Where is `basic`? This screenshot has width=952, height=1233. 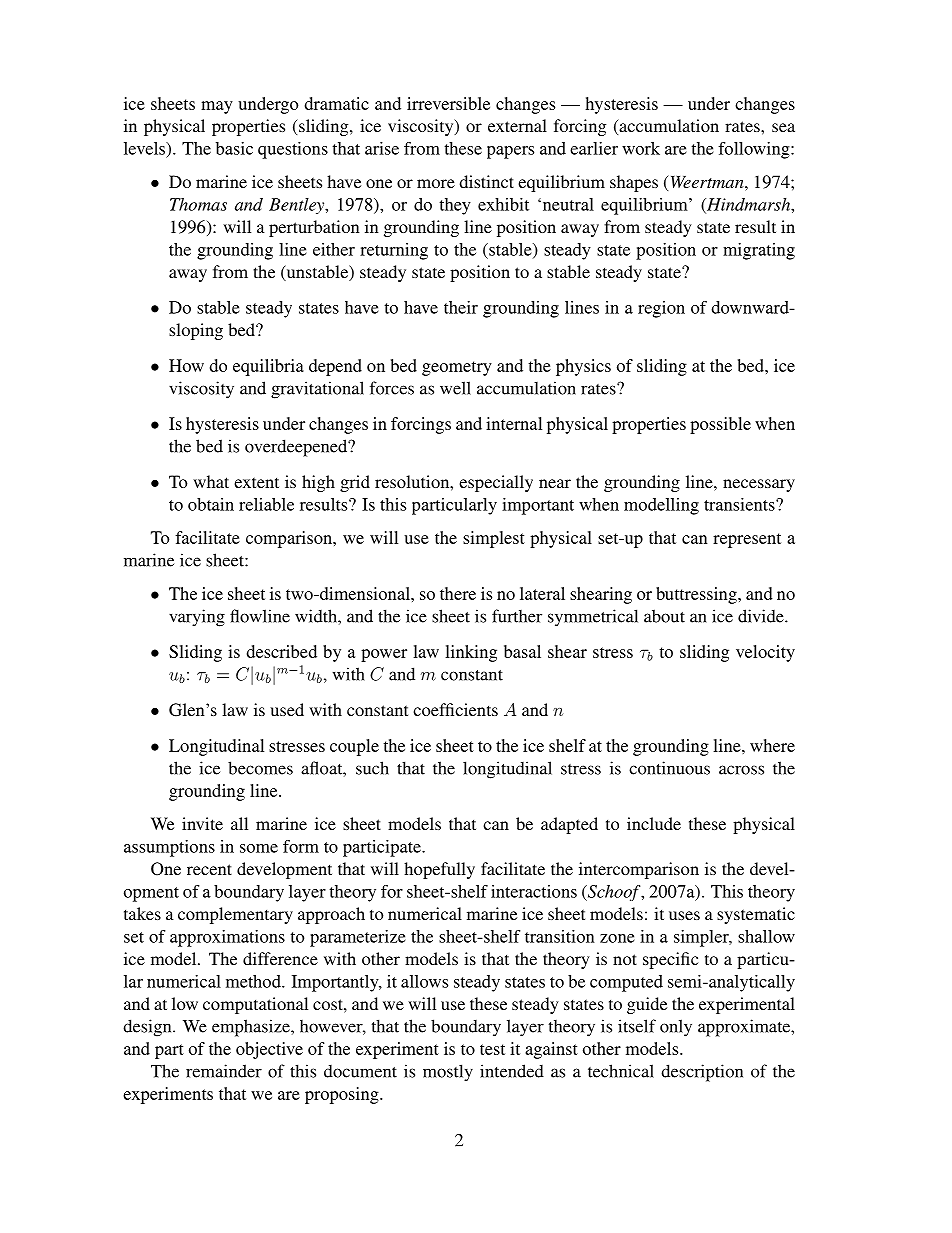
basic is located at coordinates (234, 148).
